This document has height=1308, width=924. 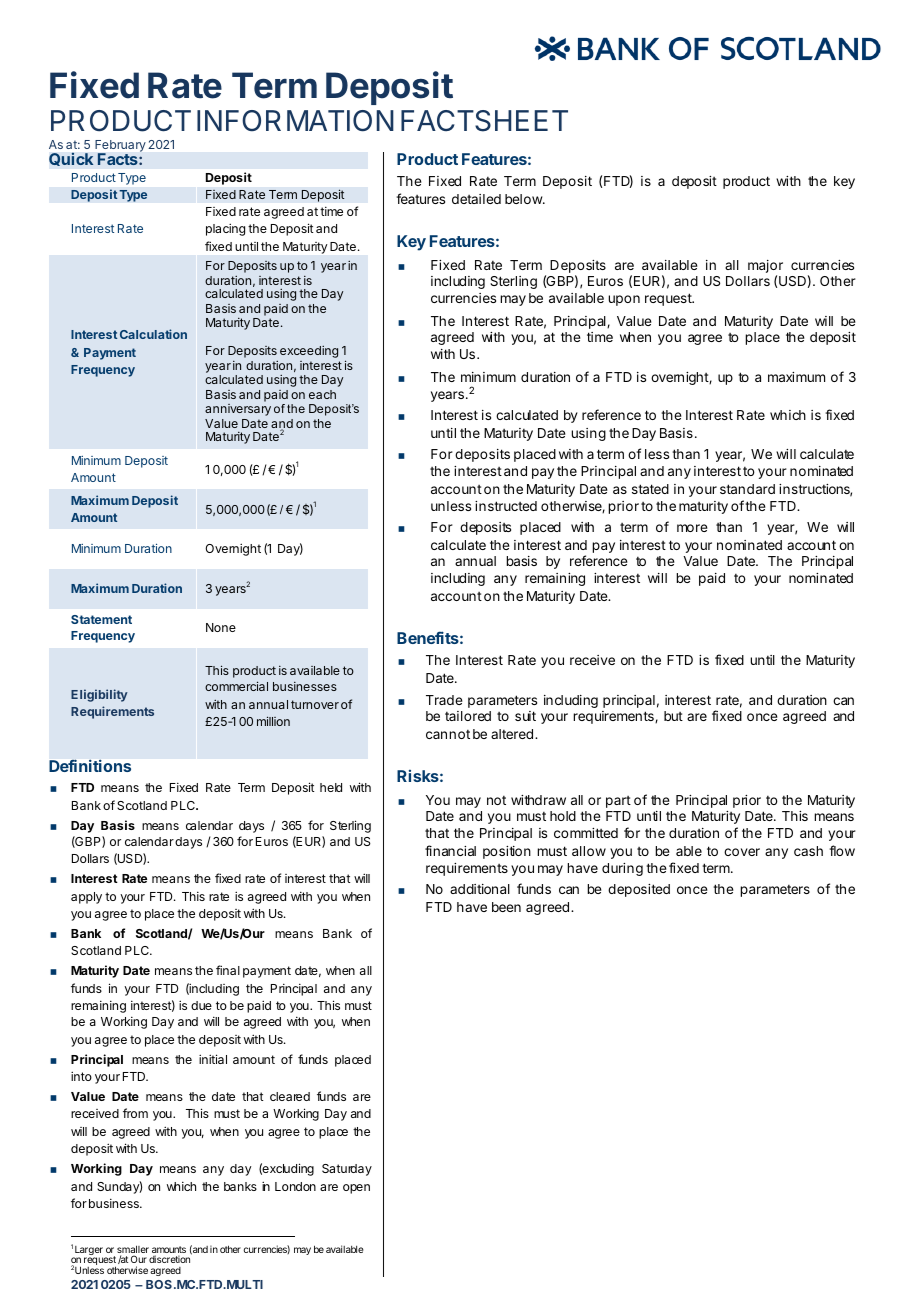 What do you see at coordinates (170, 1258) in the document?
I see `discretion` at bounding box center [170, 1258].
